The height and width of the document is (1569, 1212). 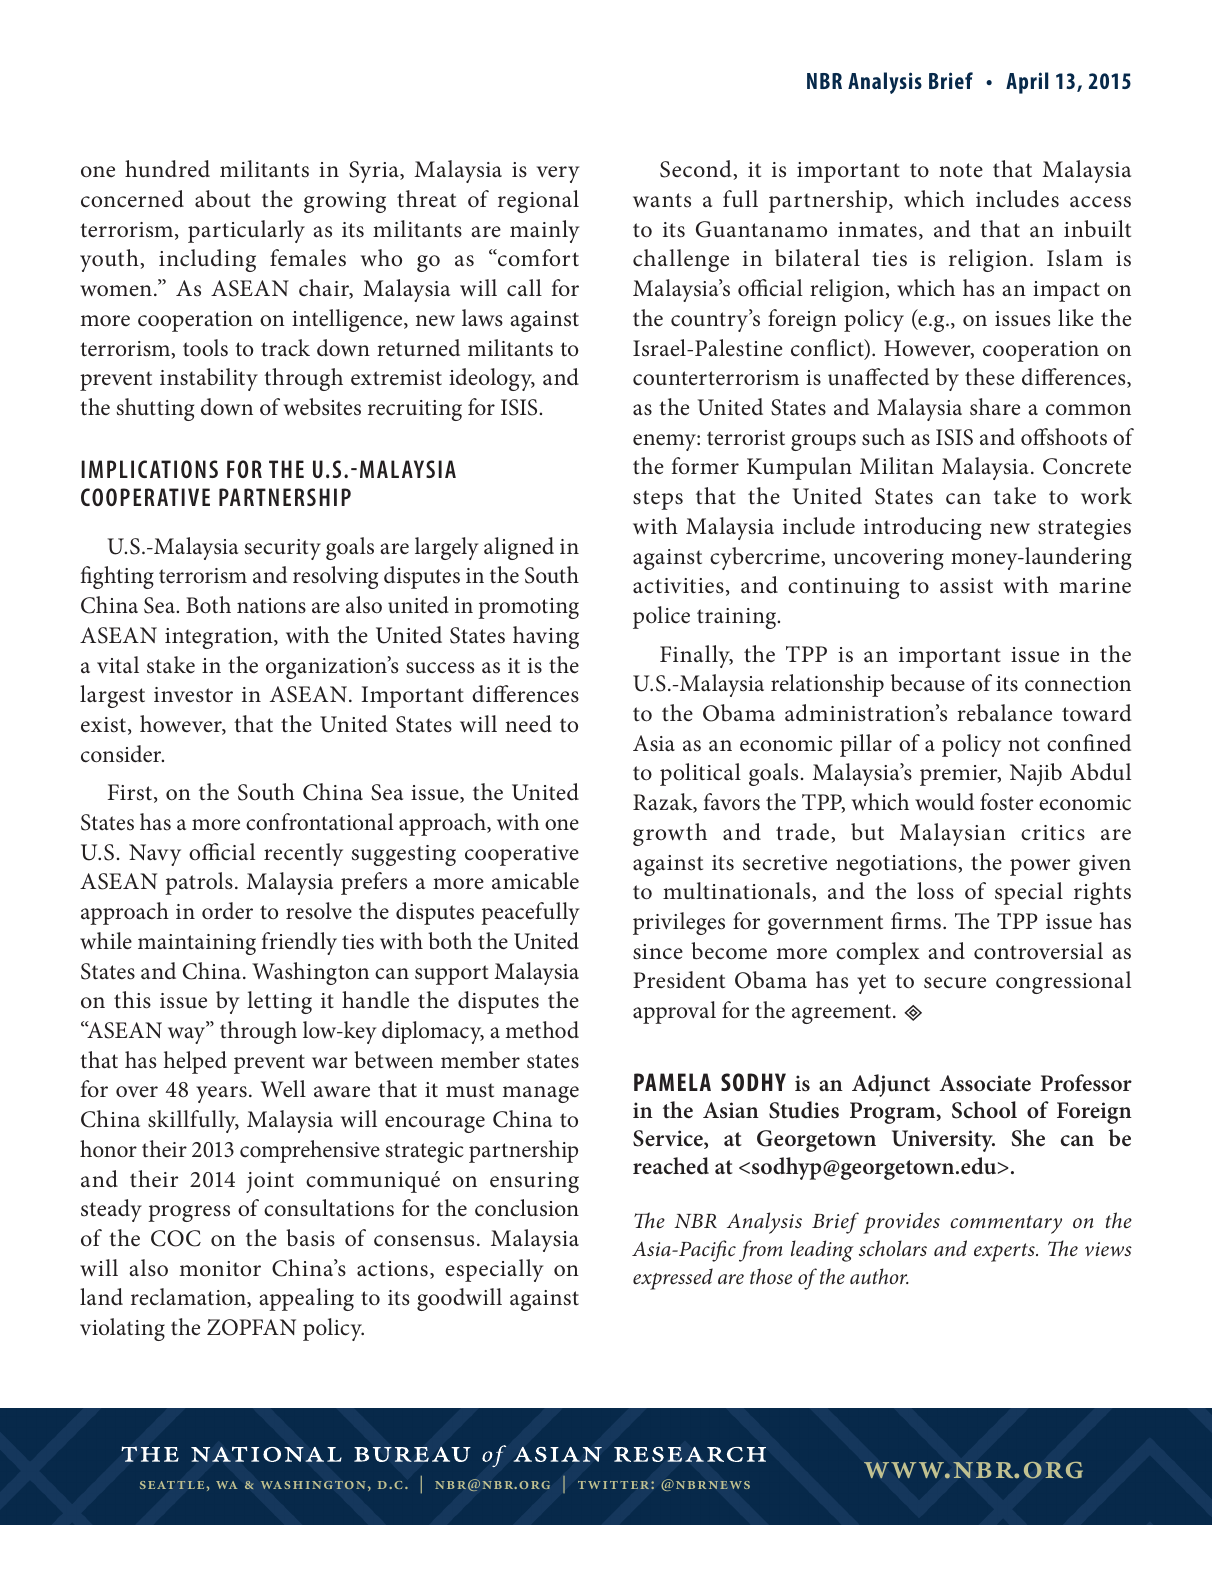 What do you see at coordinates (172, 1485) in the document?
I see `seattle` at bounding box center [172, 1485].
